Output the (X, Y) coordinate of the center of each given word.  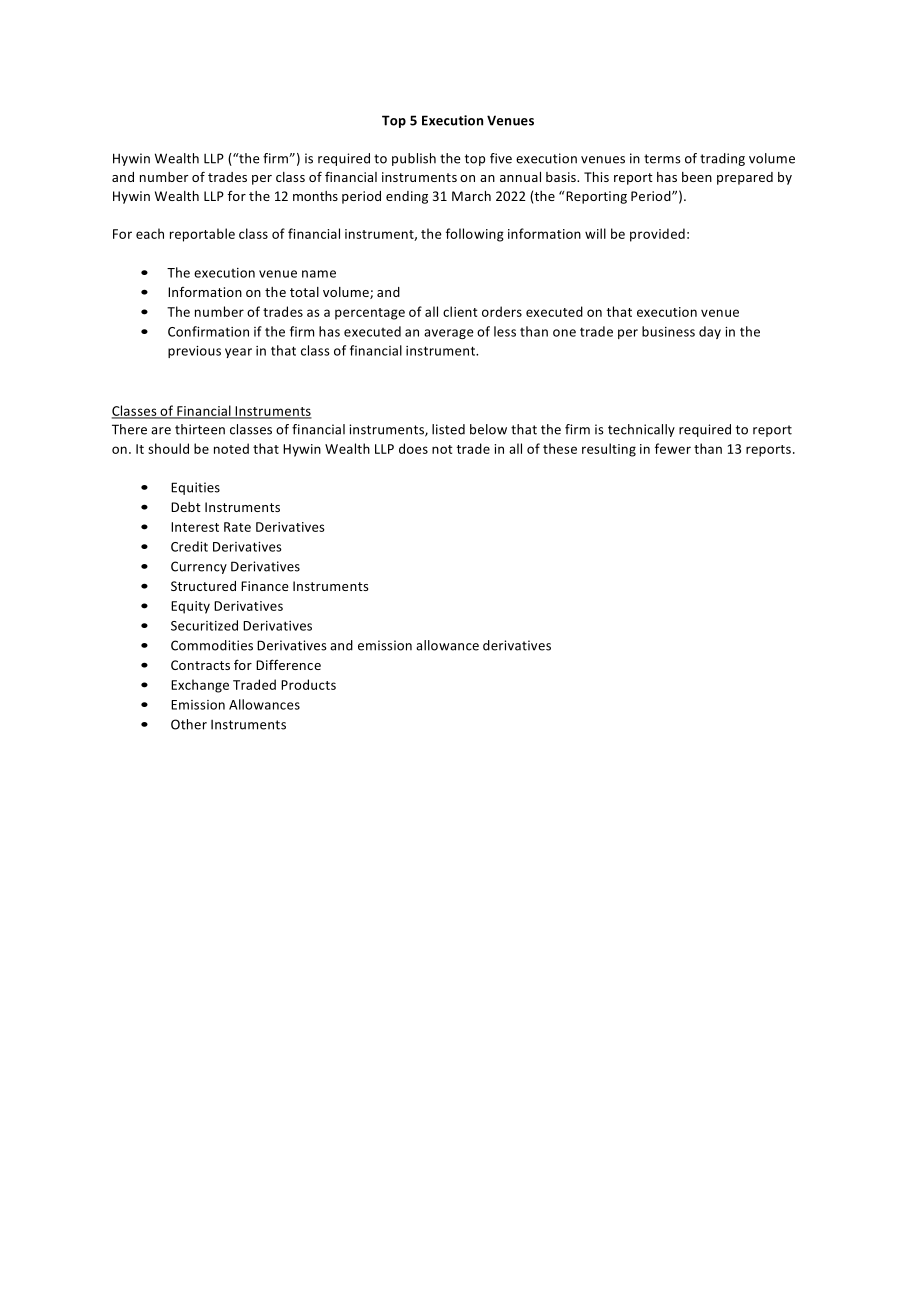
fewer (673, 448)
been (697, 177)
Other (189, 724)
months (315, 196)
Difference (288, 664)
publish (414, 159)
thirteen (200, 429)
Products (308, 684)
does (413, 448)
